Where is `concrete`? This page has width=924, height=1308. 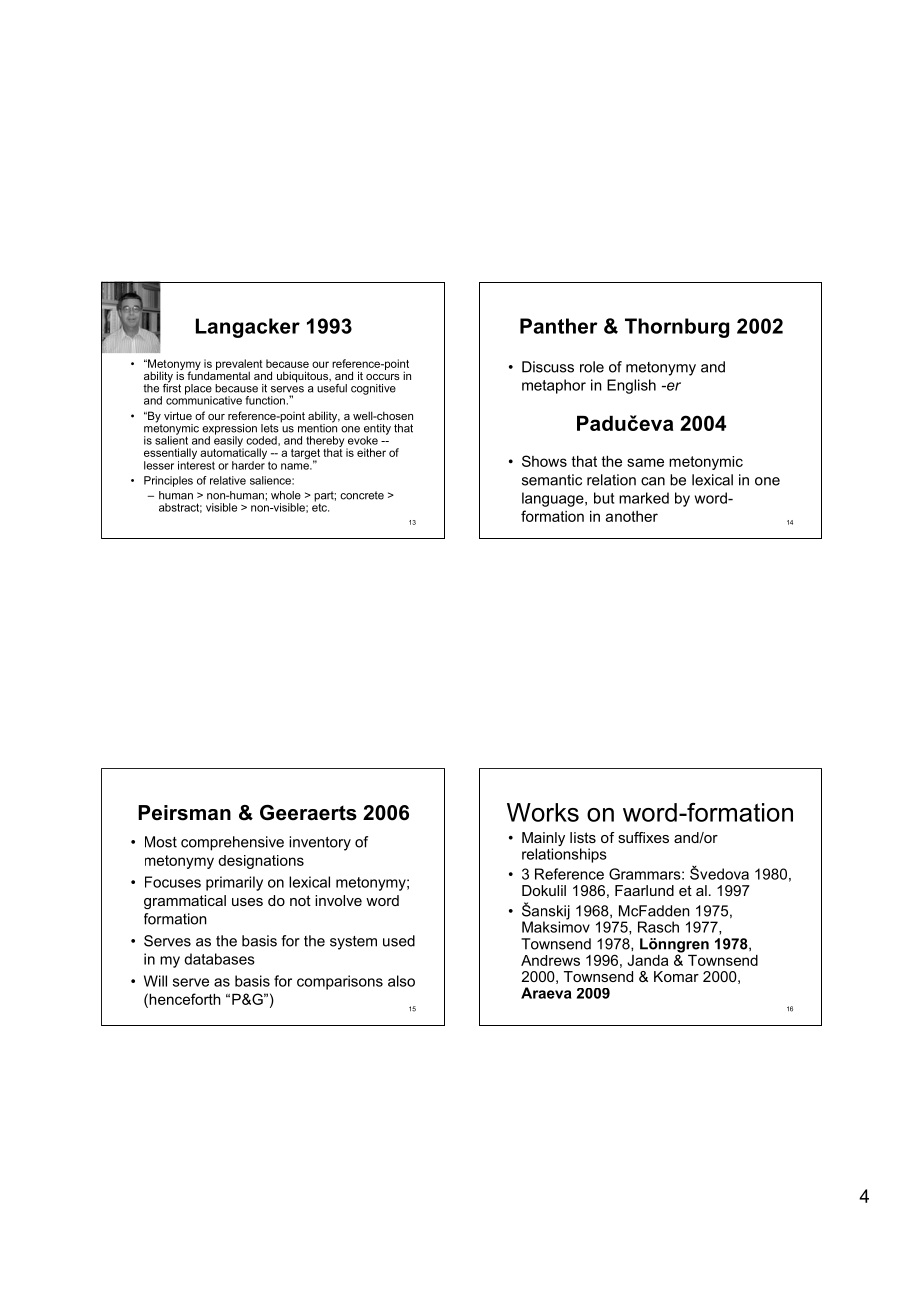 concrete is located at coordinates (362, 495).
